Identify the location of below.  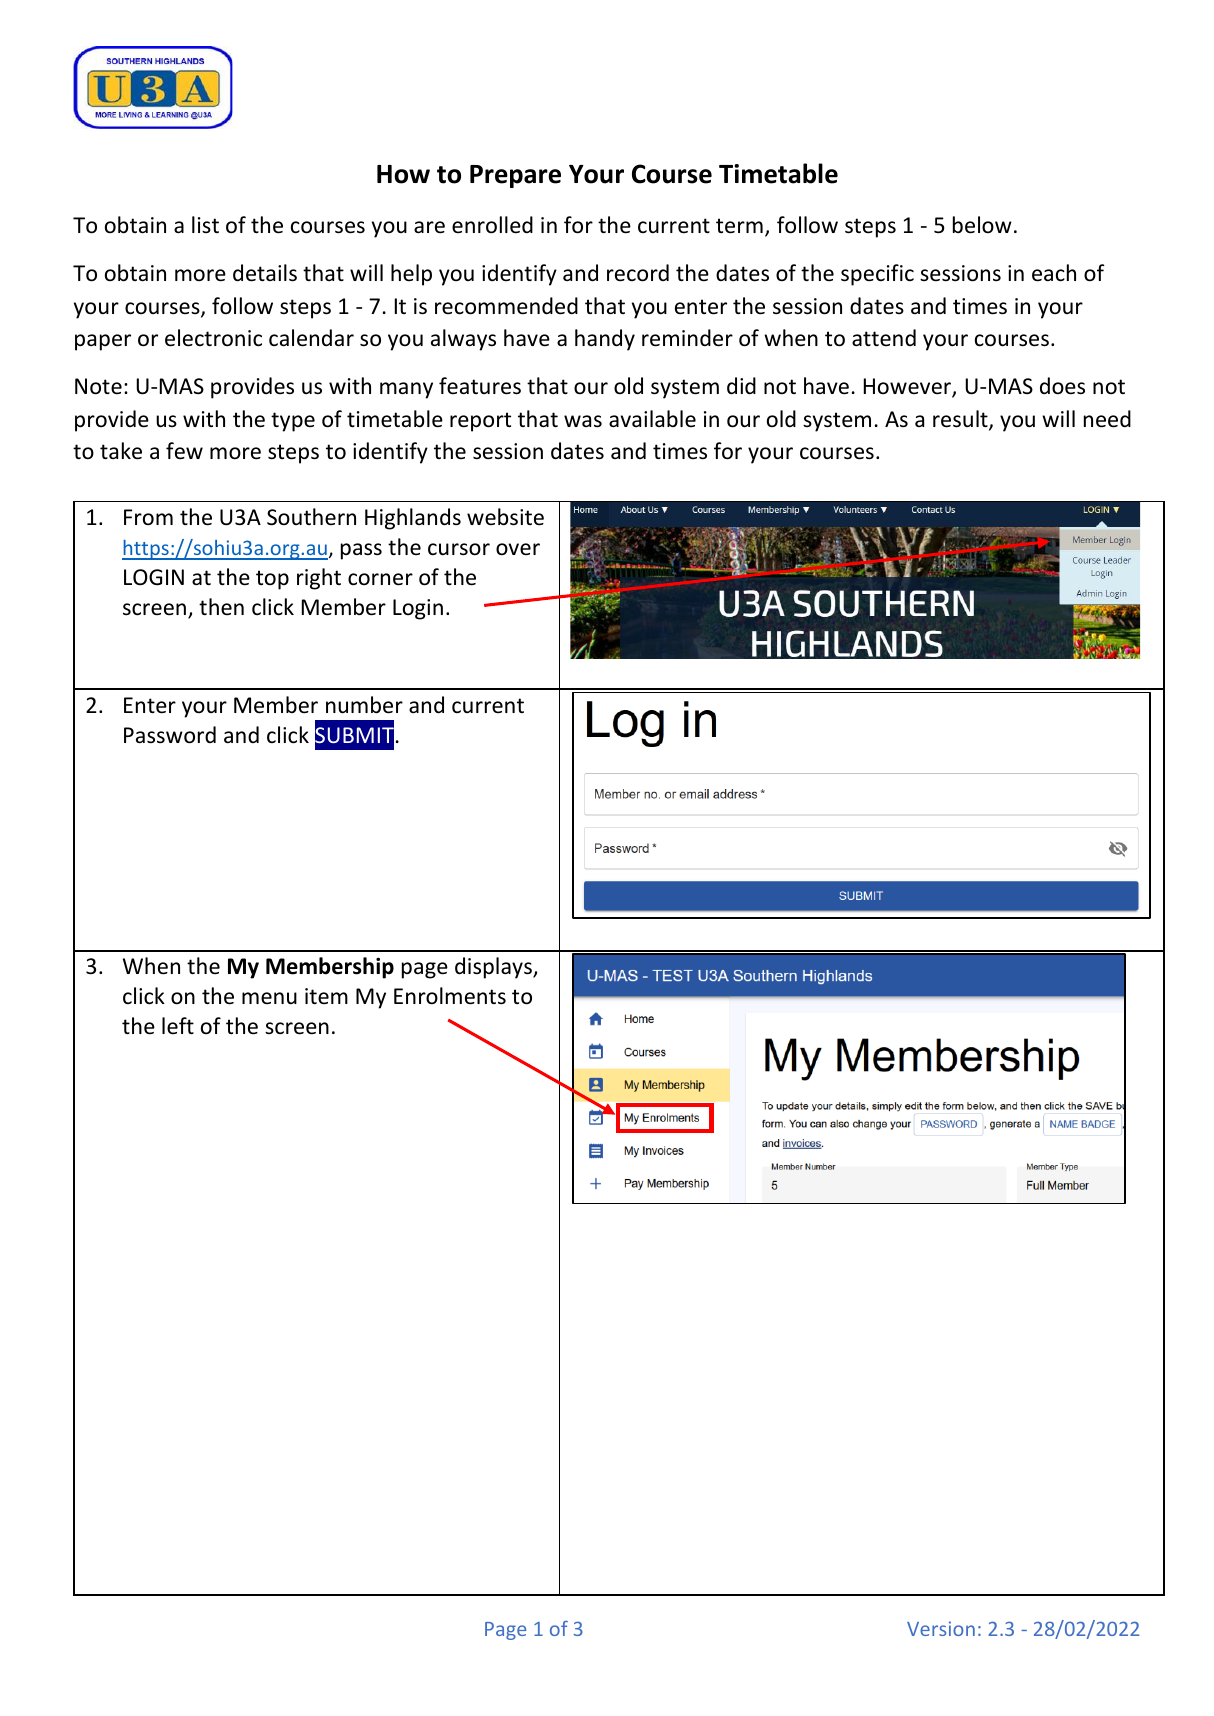
(982, 225).
